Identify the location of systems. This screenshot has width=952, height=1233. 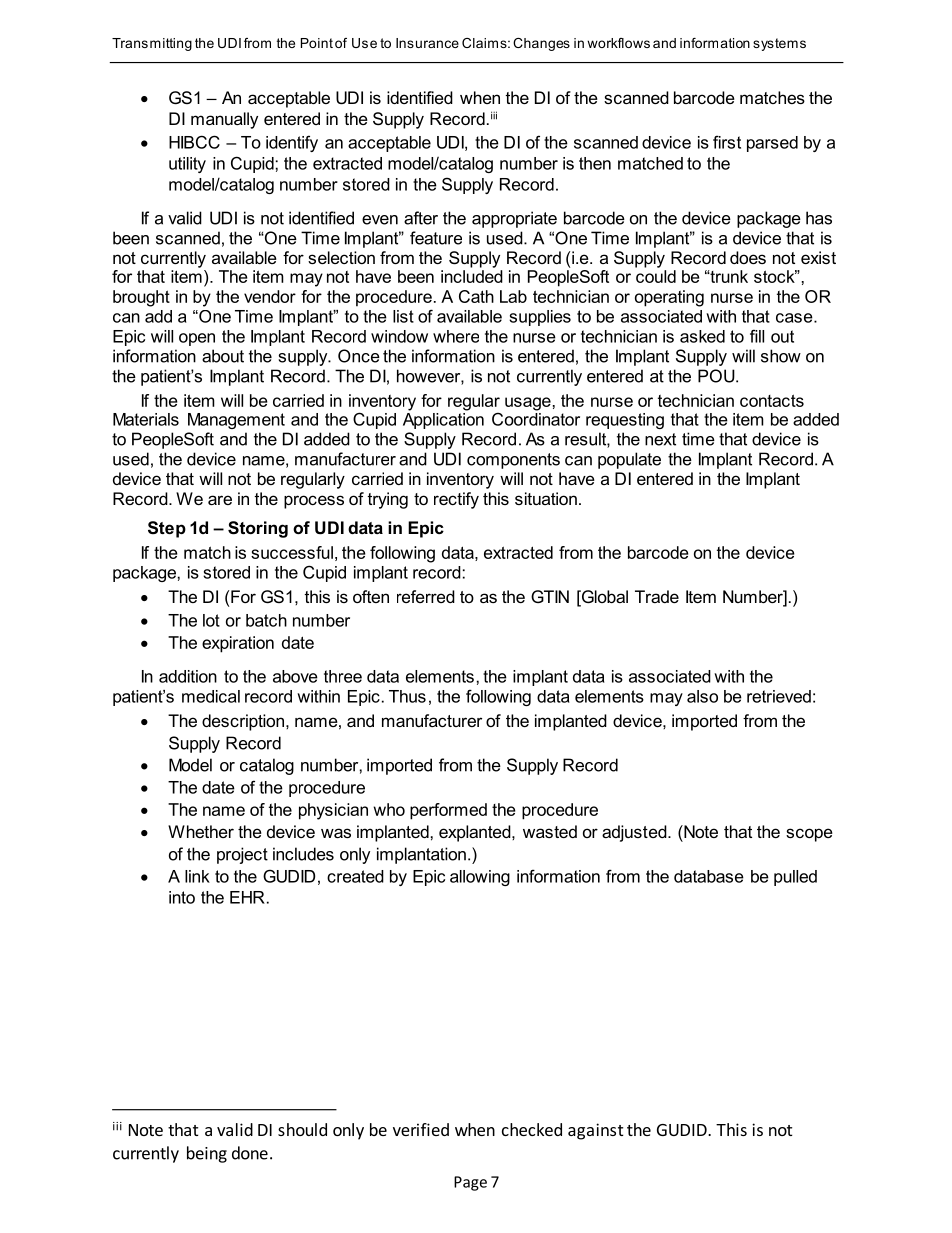
(779, 44).
